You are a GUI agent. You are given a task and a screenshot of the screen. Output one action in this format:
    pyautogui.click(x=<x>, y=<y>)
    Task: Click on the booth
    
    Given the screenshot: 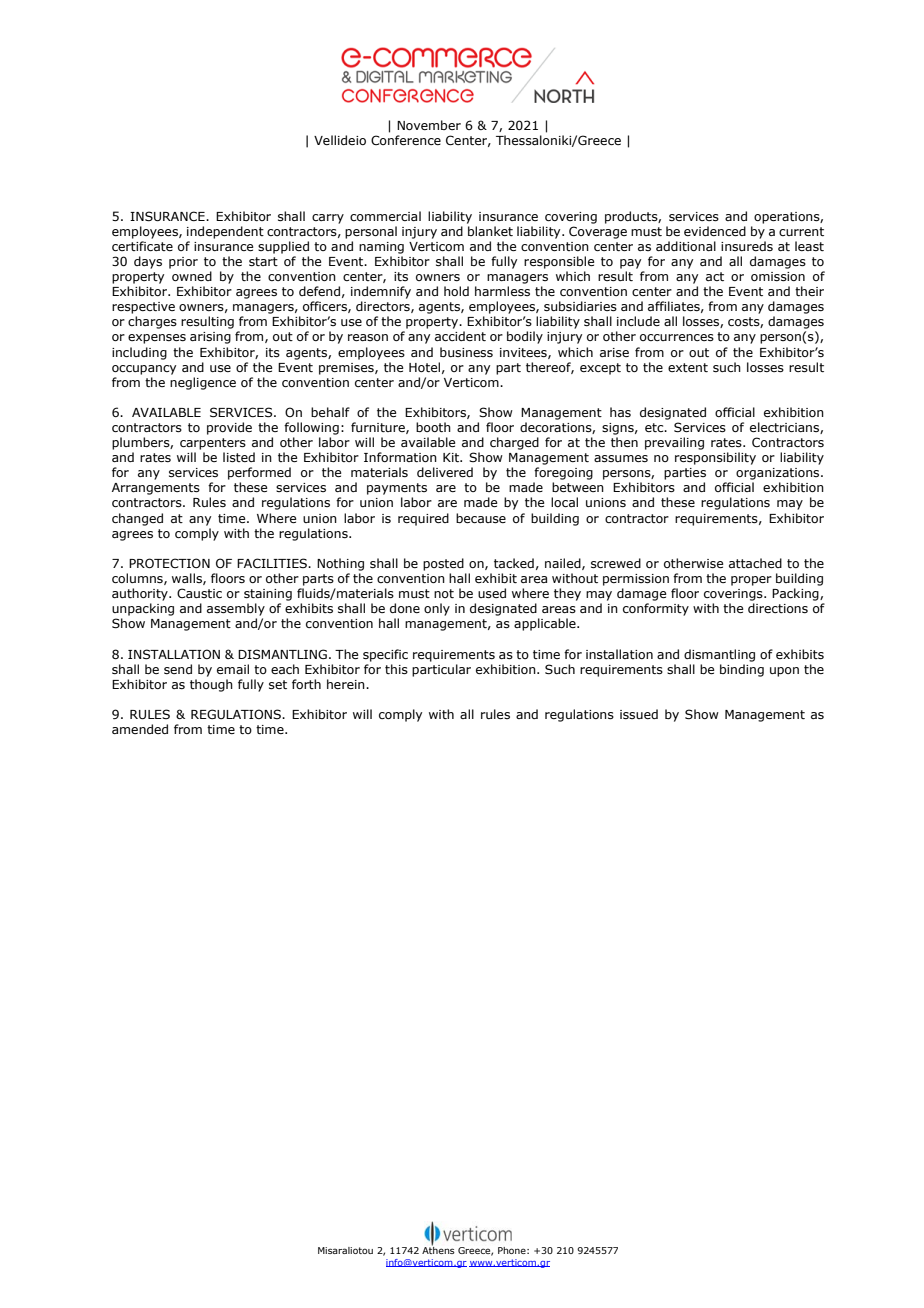 What is the action you would take?
    pyautogui.click(x=433, y=427)
